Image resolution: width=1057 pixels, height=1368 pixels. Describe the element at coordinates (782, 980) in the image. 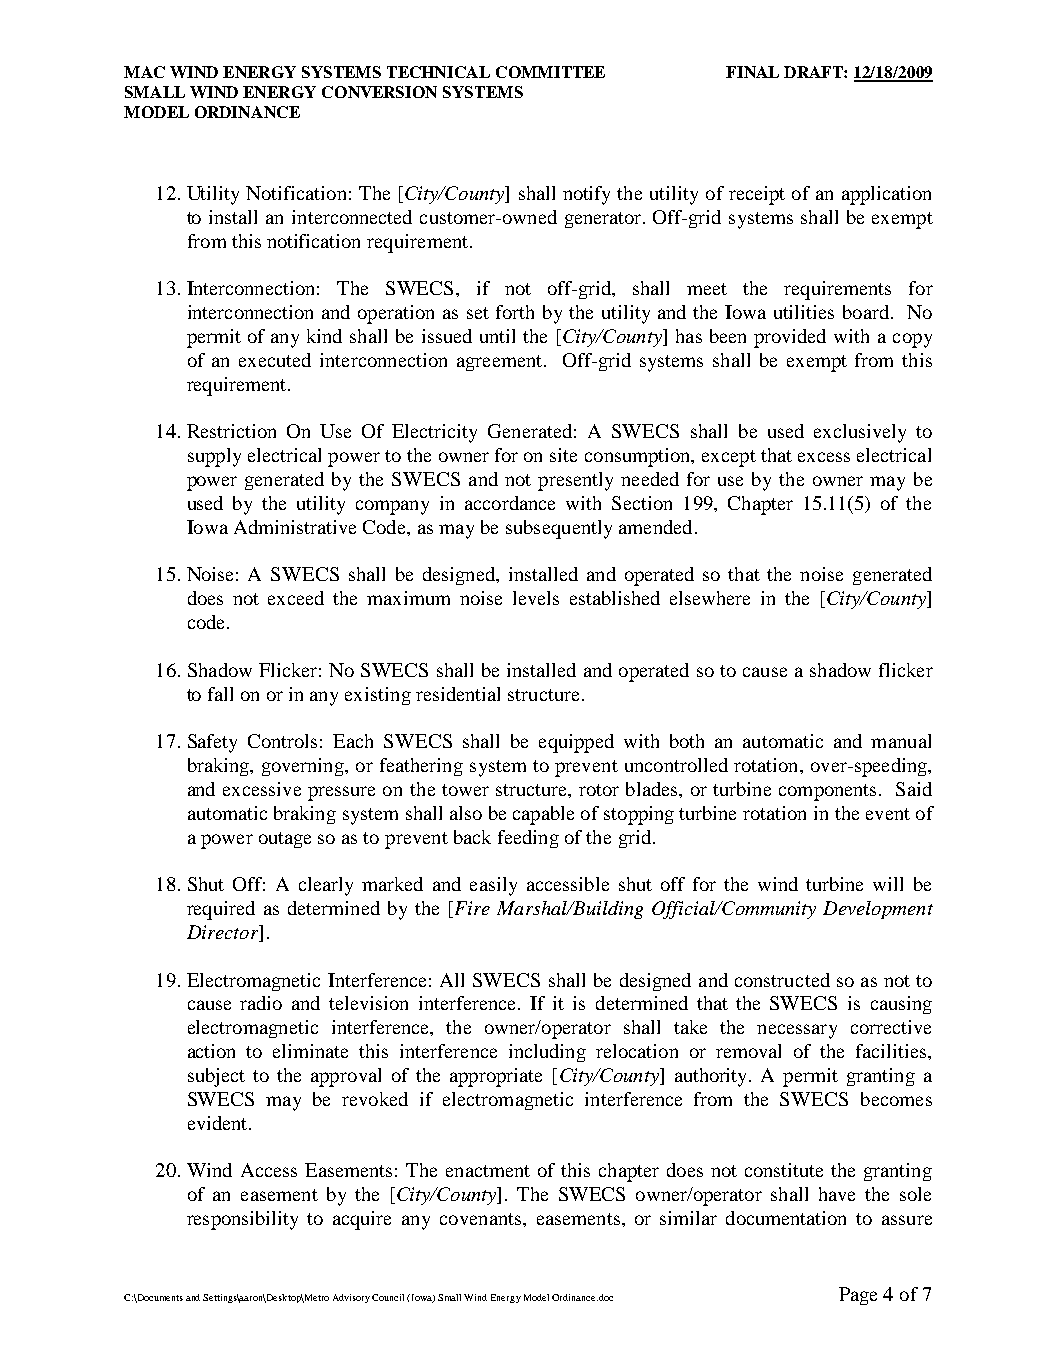

I see `constructed` at that location.
